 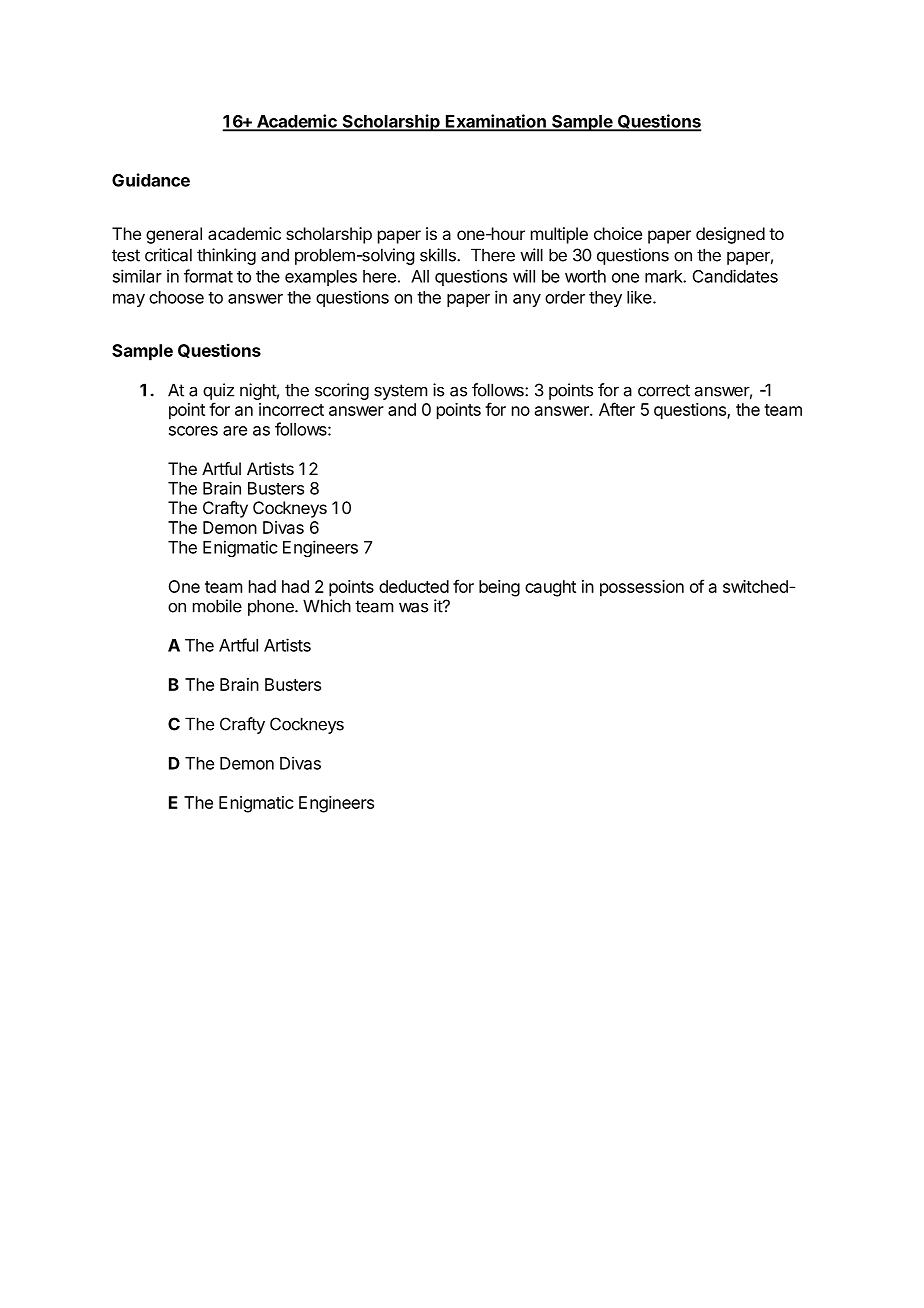 What do you see at coordinates (617, 409) in the document?
I see `After` at bounding box center [617, 409].
